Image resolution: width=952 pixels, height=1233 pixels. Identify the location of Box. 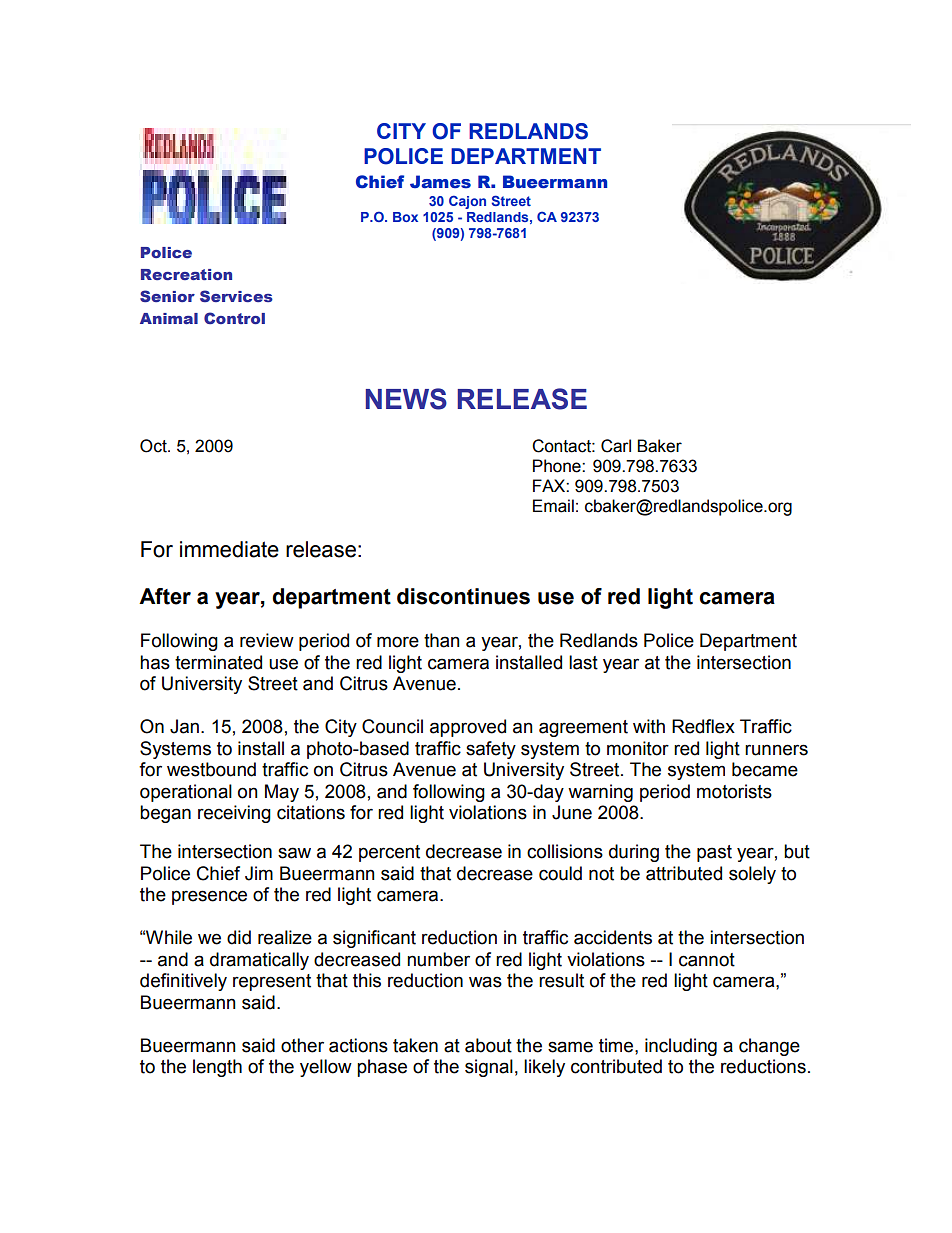
(405, 217).
